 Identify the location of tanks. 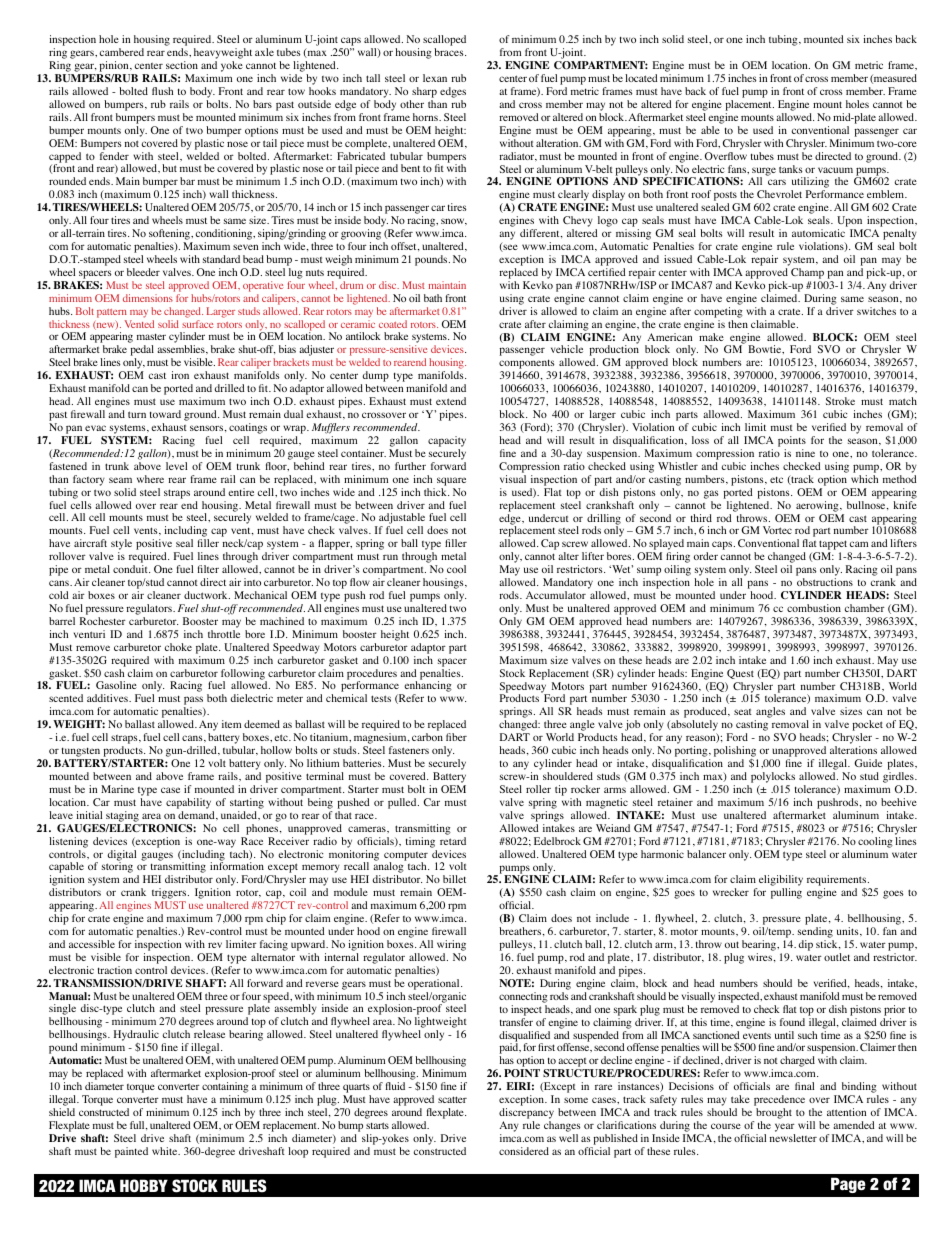
(791, 169).
